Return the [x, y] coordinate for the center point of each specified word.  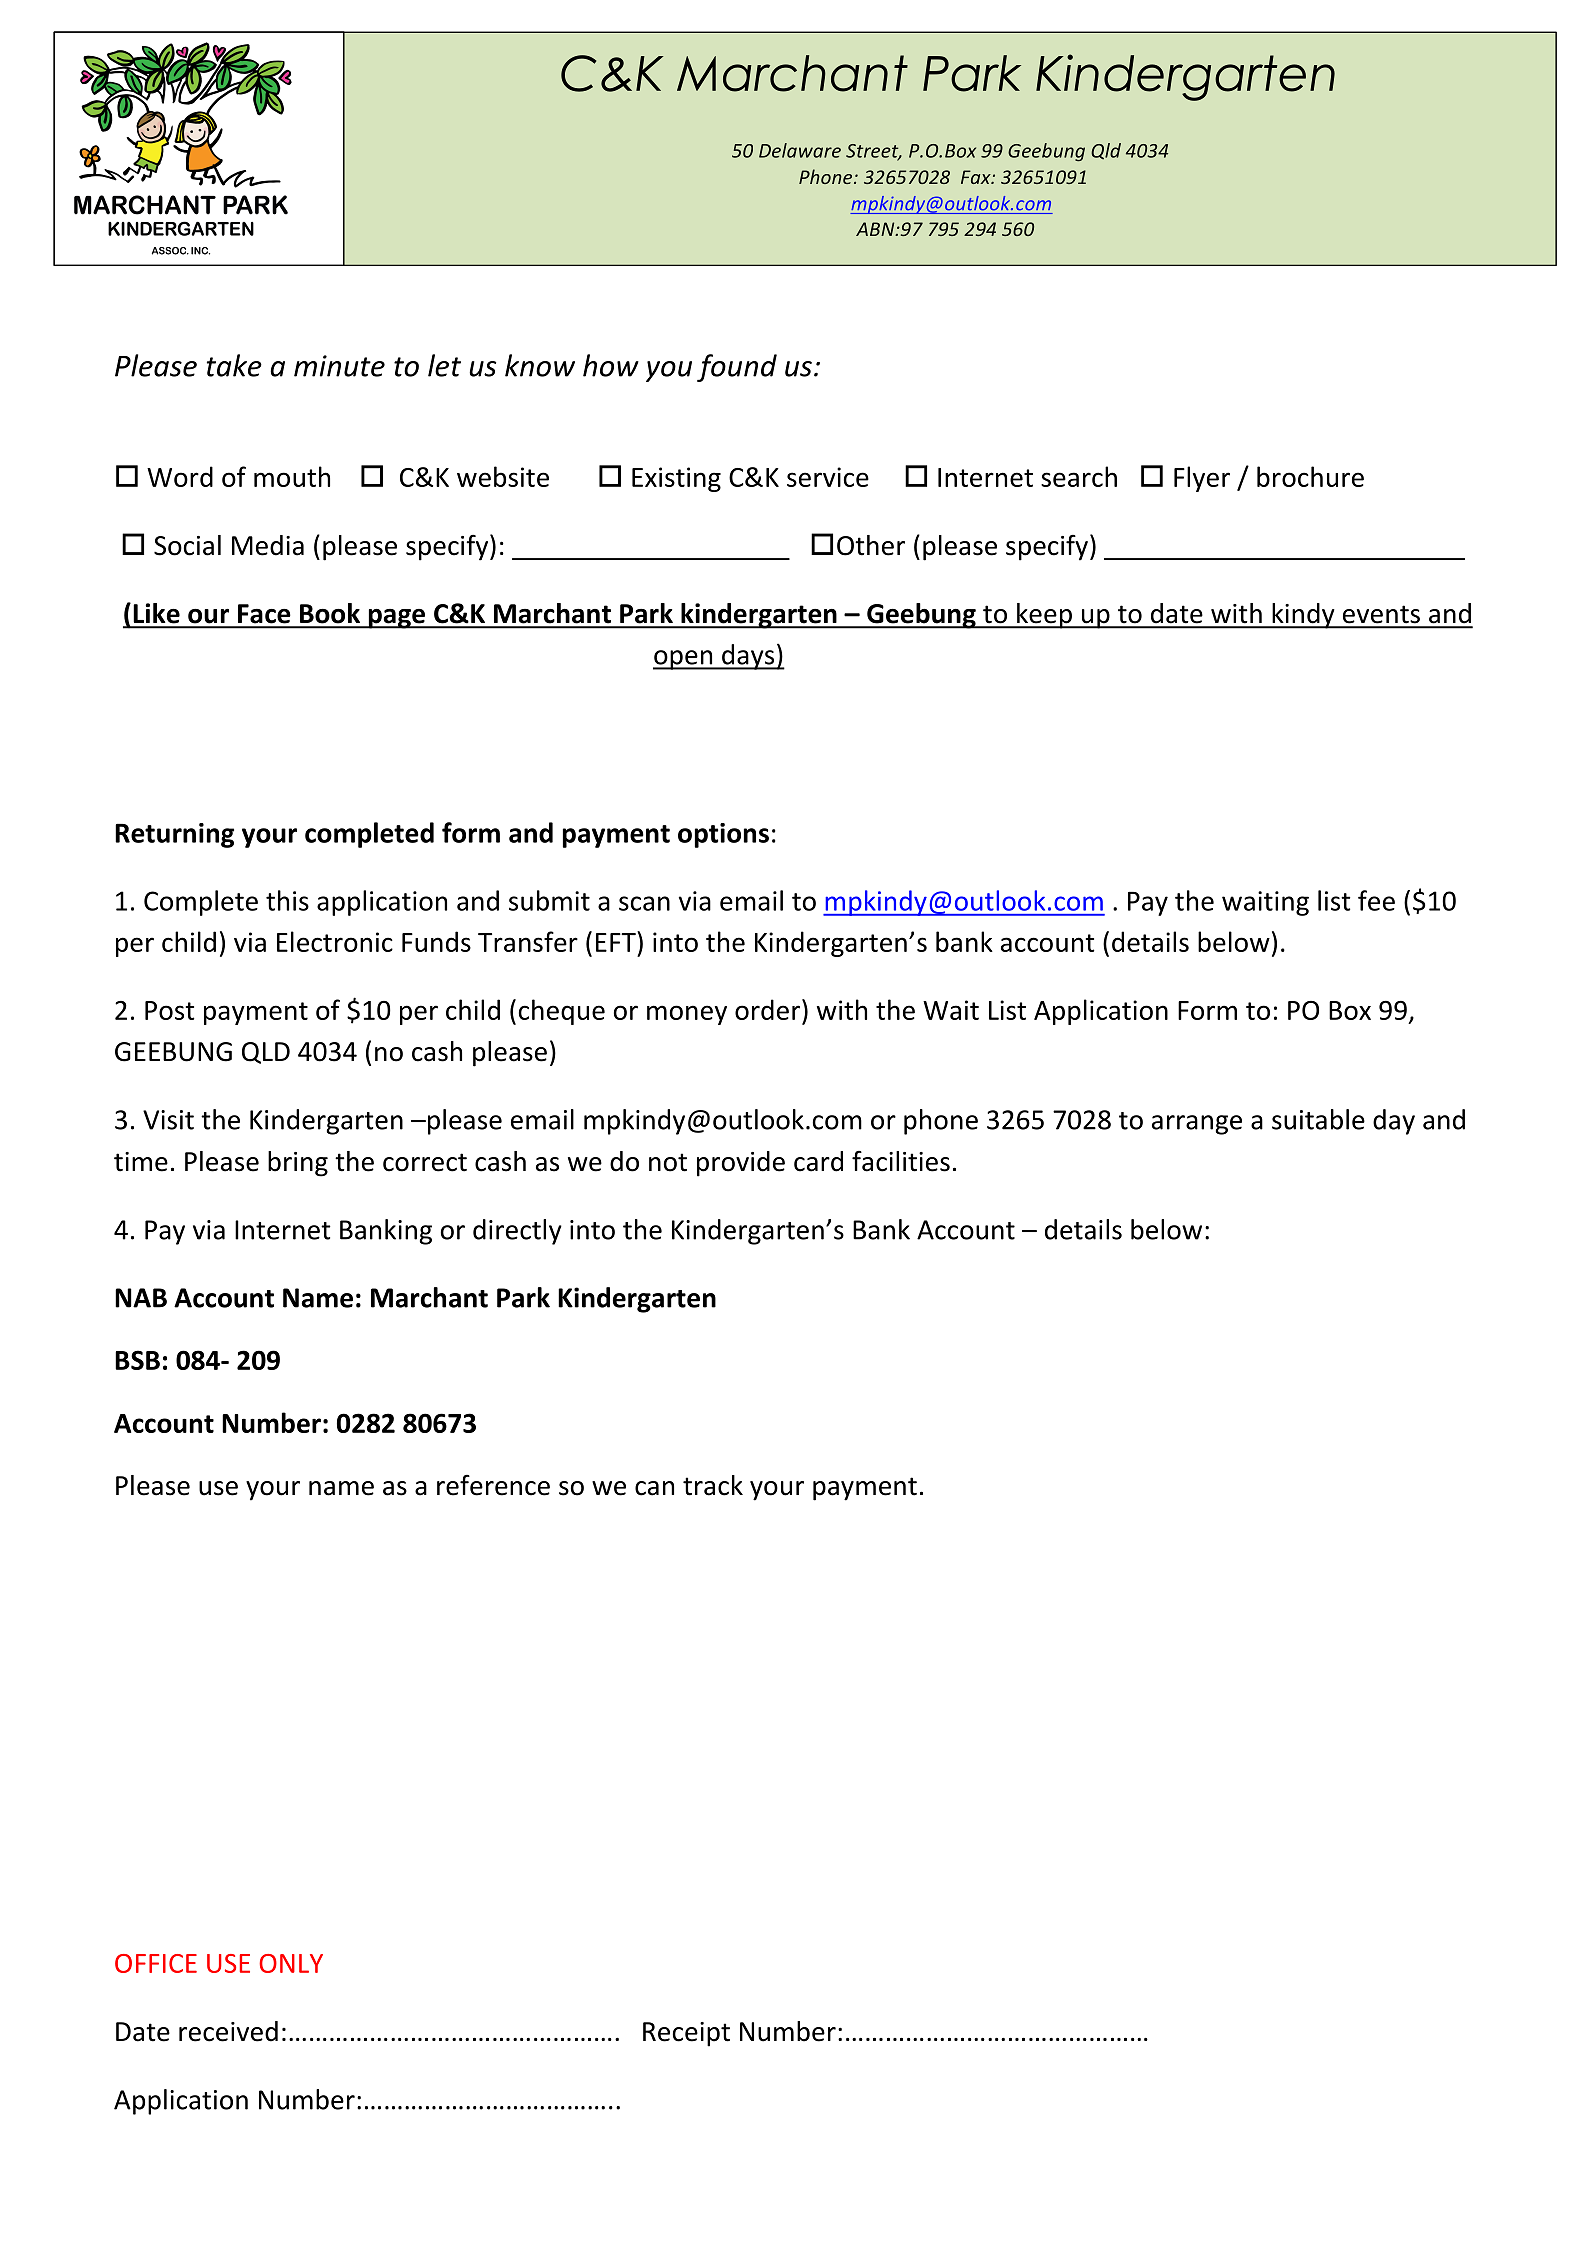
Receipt [686, 2034]
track [713, 1485]
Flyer [1202, 479]
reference [493, 1485]
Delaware [800, 150]
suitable [1318, 1119]
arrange [1197, 1125]
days [748, 657]
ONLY [291, 1963]
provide [741, 1164]
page [397, 619]
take [234, 365]
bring [298, 1164]
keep [1044, 616]
